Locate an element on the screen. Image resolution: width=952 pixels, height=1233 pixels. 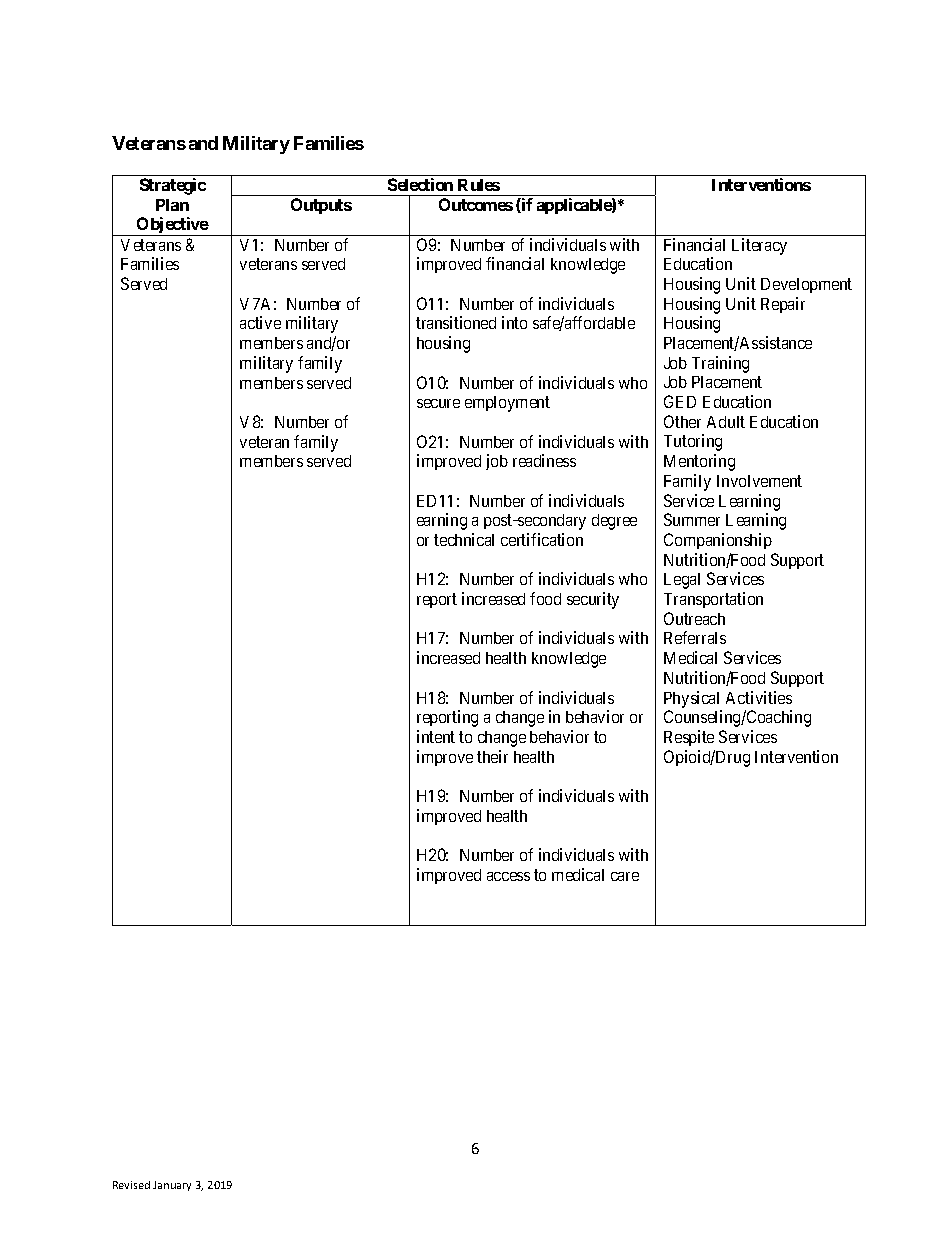
access is located at coordinates (508, 876).
